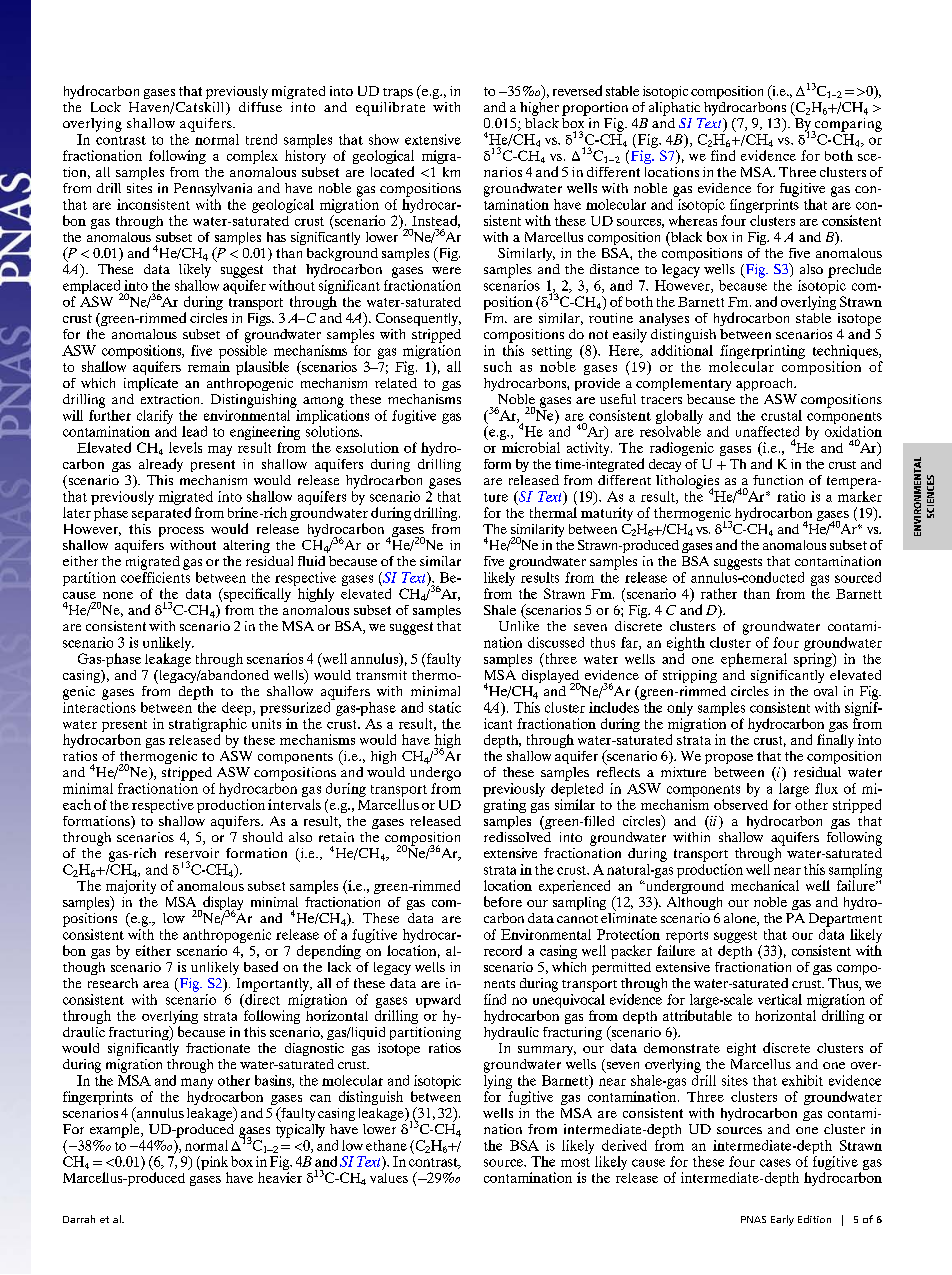  Describe the element at coordinates (192, 853) in the screenshot. I see `reservoir` at that location.
